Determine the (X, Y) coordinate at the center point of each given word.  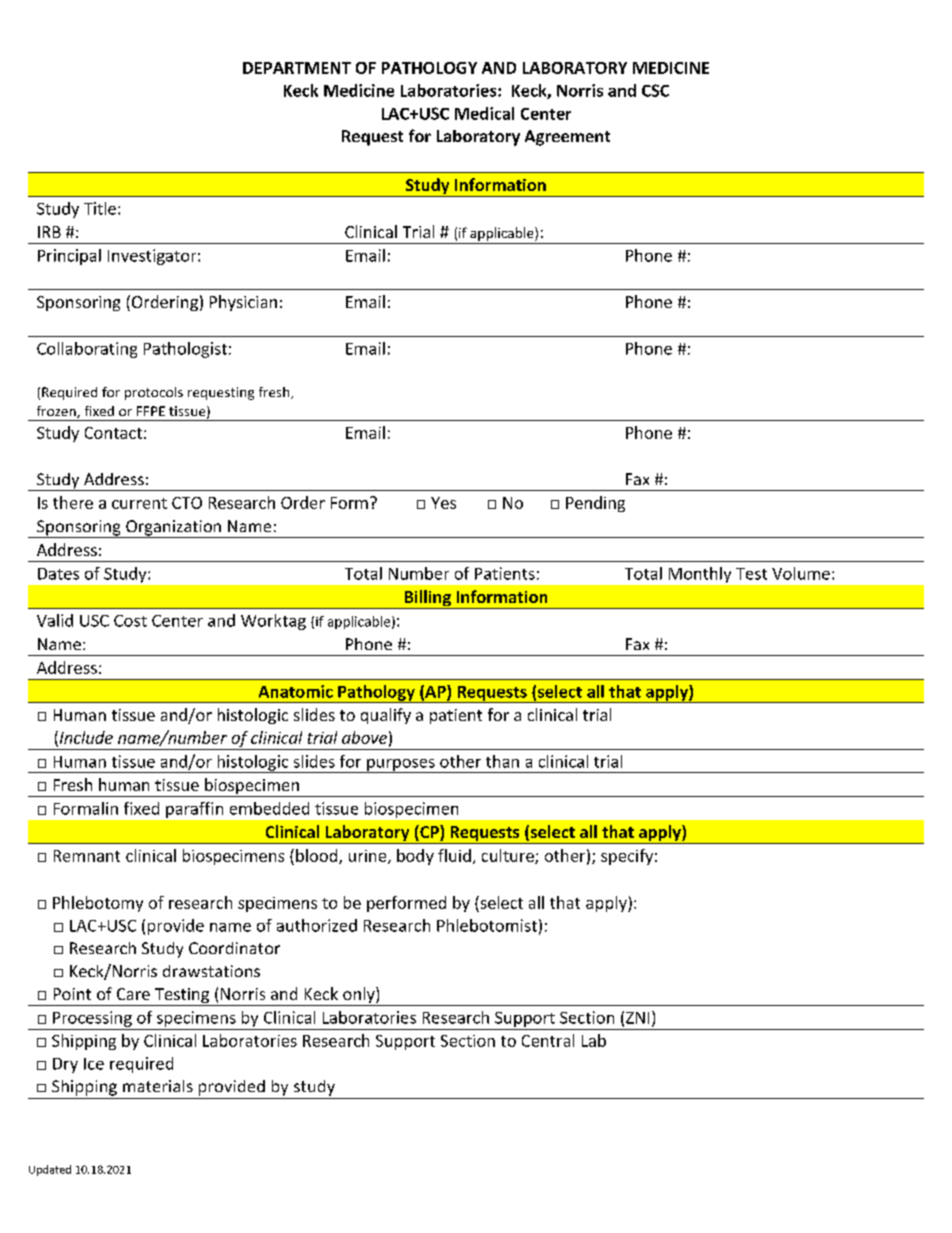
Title (100, 208)
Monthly (700, 575)
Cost (130, 621)
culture (509, 856)
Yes (443, 503)
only (359, 996)
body (415, 857)
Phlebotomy (98, 904)
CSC (655, 90)
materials (158, 1086)
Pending (595, 504)
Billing (427, 599)
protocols (154, 393)
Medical (484, 113)
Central (548, 1040)
